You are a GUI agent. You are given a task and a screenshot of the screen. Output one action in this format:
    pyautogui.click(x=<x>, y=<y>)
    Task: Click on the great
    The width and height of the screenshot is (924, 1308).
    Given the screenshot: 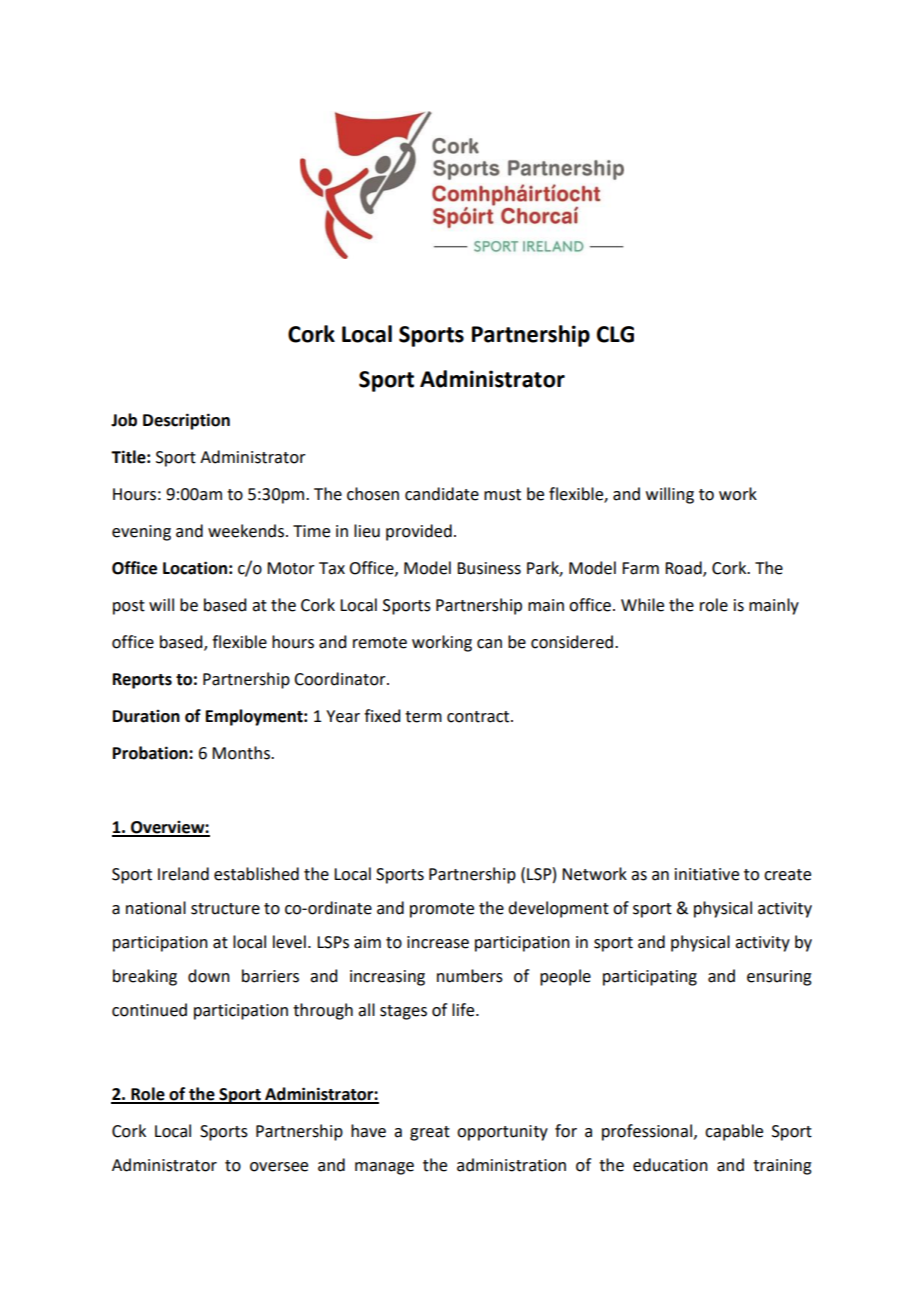 What is the action you would take?
    pyautogui.click(x=430, y=1133)
